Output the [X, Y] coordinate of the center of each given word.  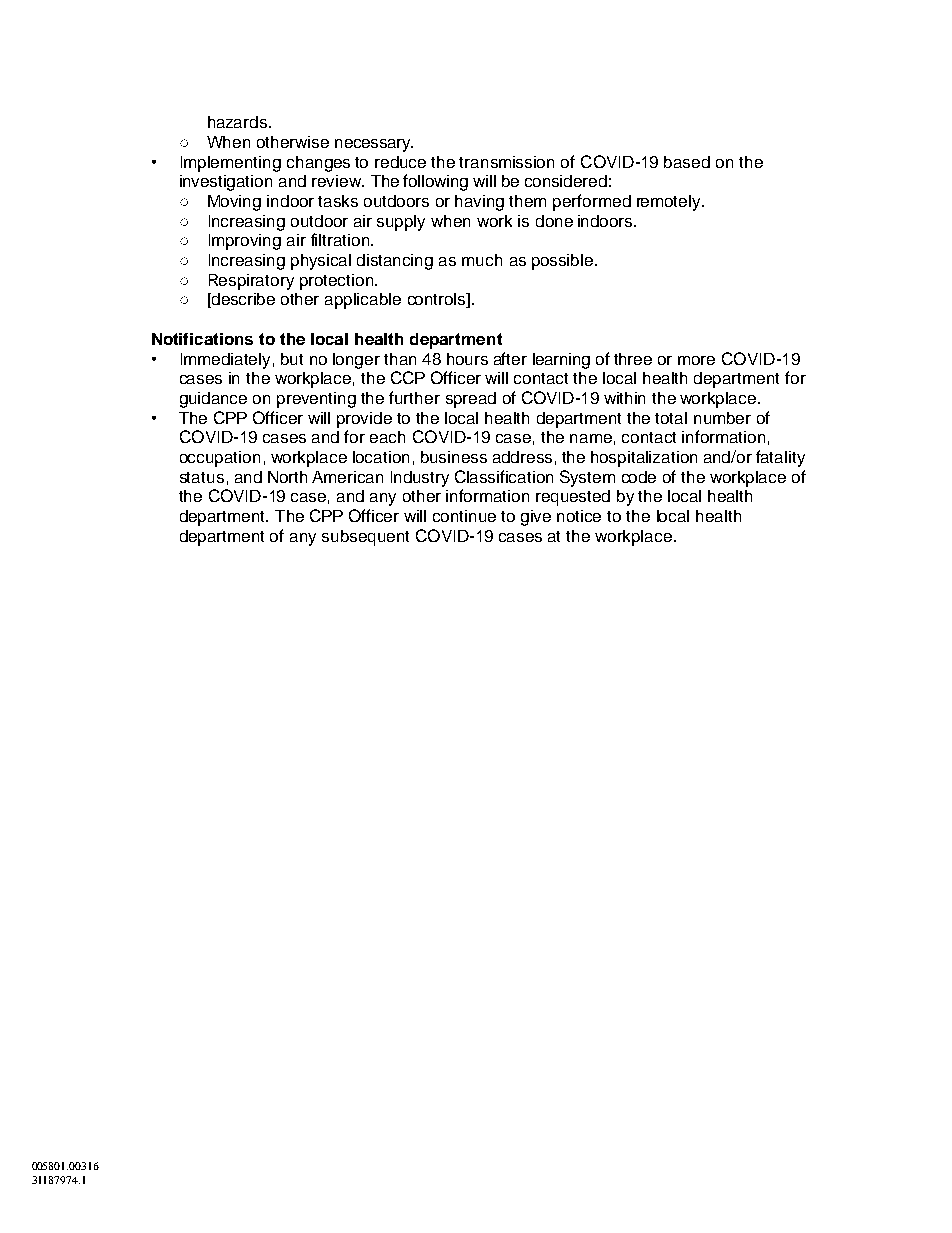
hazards [239, 122]
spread [471, 400]
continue [464, 516]
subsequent [365, 538]
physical [321, 262]
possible [564, 262]
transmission [506, 162]
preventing [316, 400]
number [722, 418]
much [482, 260]
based [687, 162]
